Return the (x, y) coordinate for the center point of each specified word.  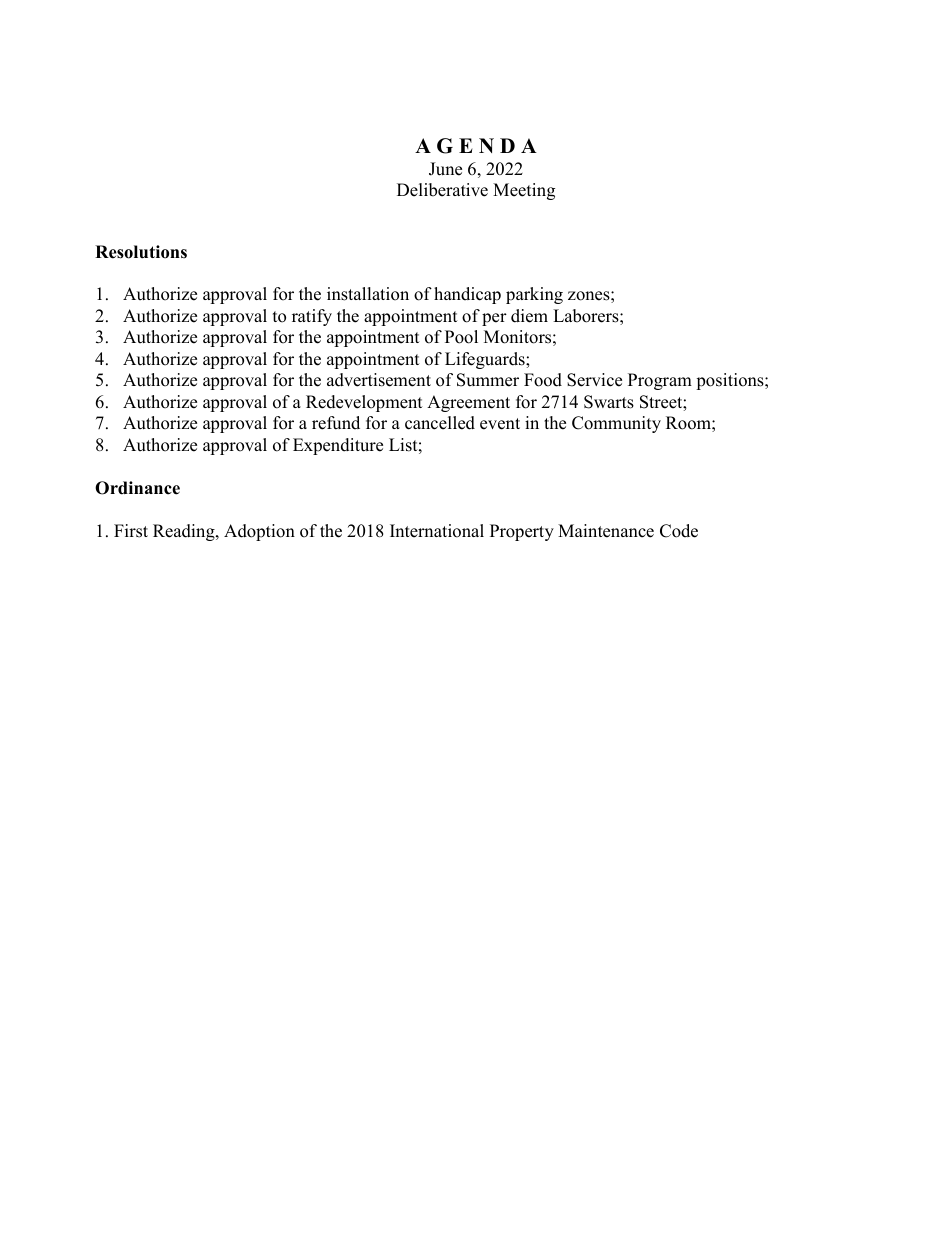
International (437, 531)
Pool (461, 337)
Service (594, 380)
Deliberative (442, 190)
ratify (312, 317)
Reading (185, 532)
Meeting (524, 191)
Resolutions (141, 252)
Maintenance (606, 531)
